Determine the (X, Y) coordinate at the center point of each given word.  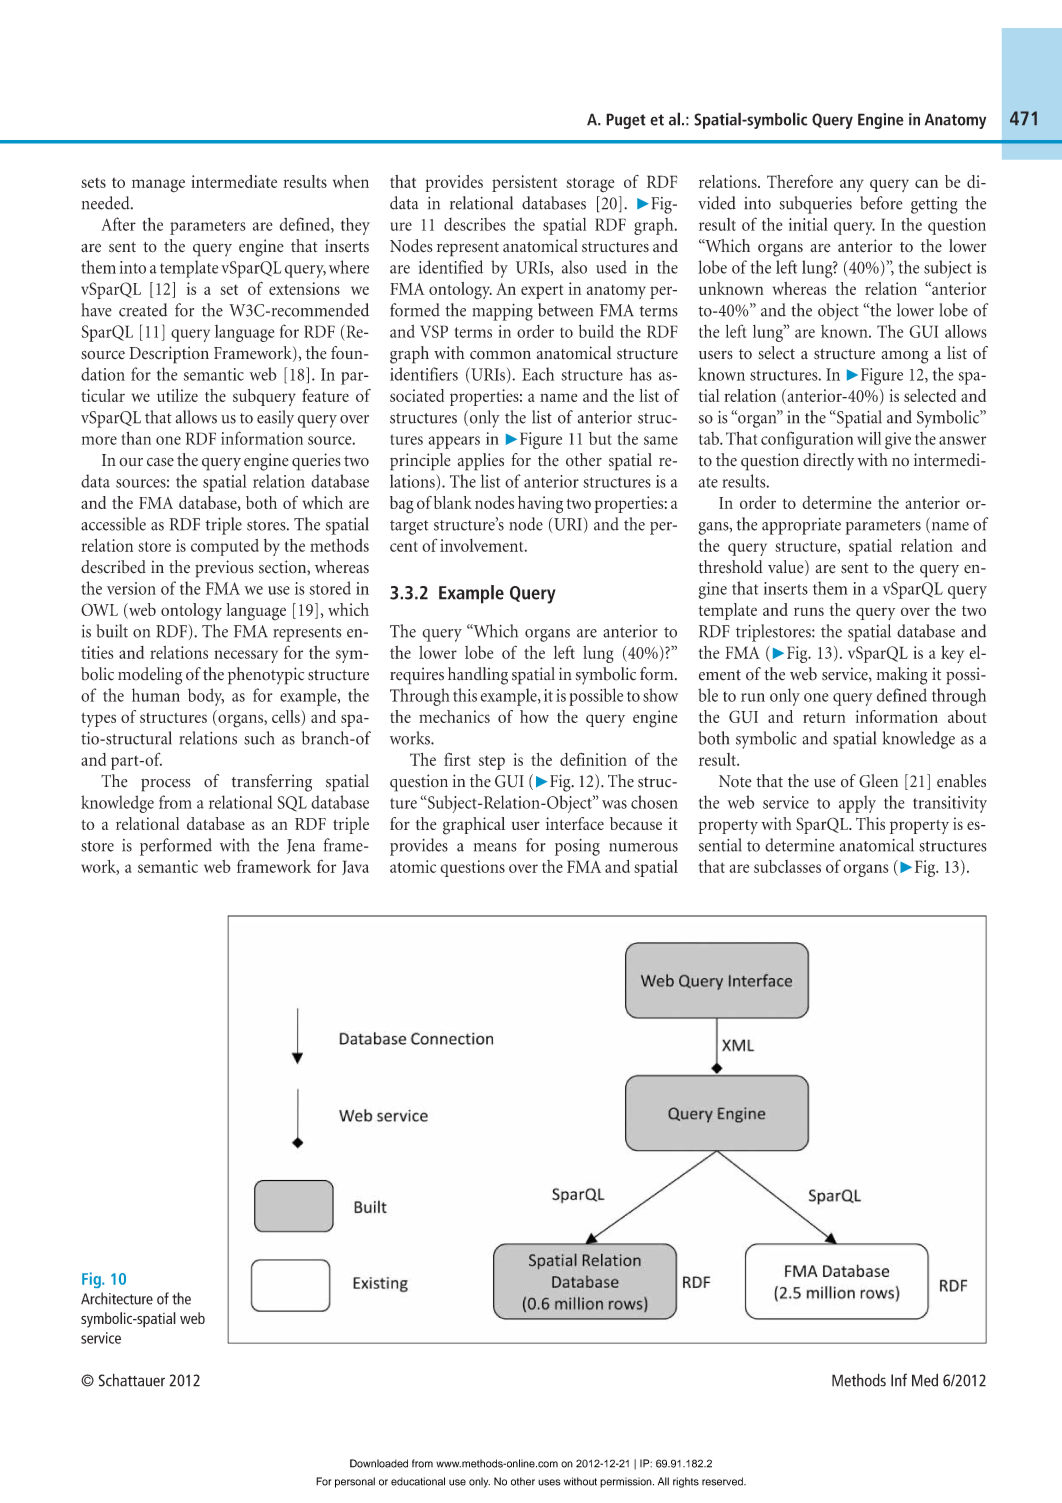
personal (355, 1482)
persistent (524, 183)
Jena (301, 846)
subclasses (787, 866)
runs (809, 611)
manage (158, 186)
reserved (723, 1481)
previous (224, 569)
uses (549, 1482)
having (540, 505)
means (495, 847)
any (852, 185)
